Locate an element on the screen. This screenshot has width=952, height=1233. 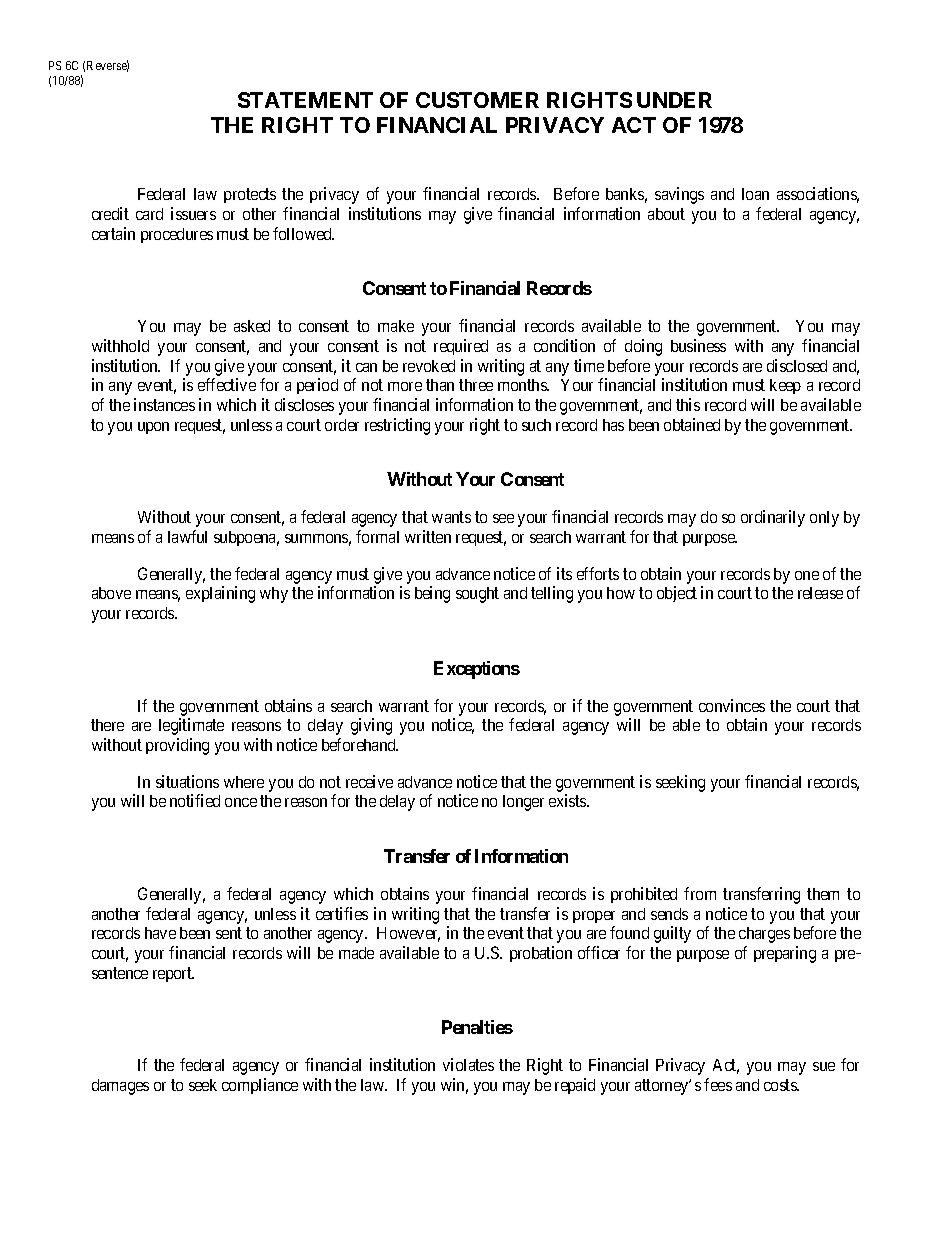
STATEMENT is located at coordinates (305, 100).
